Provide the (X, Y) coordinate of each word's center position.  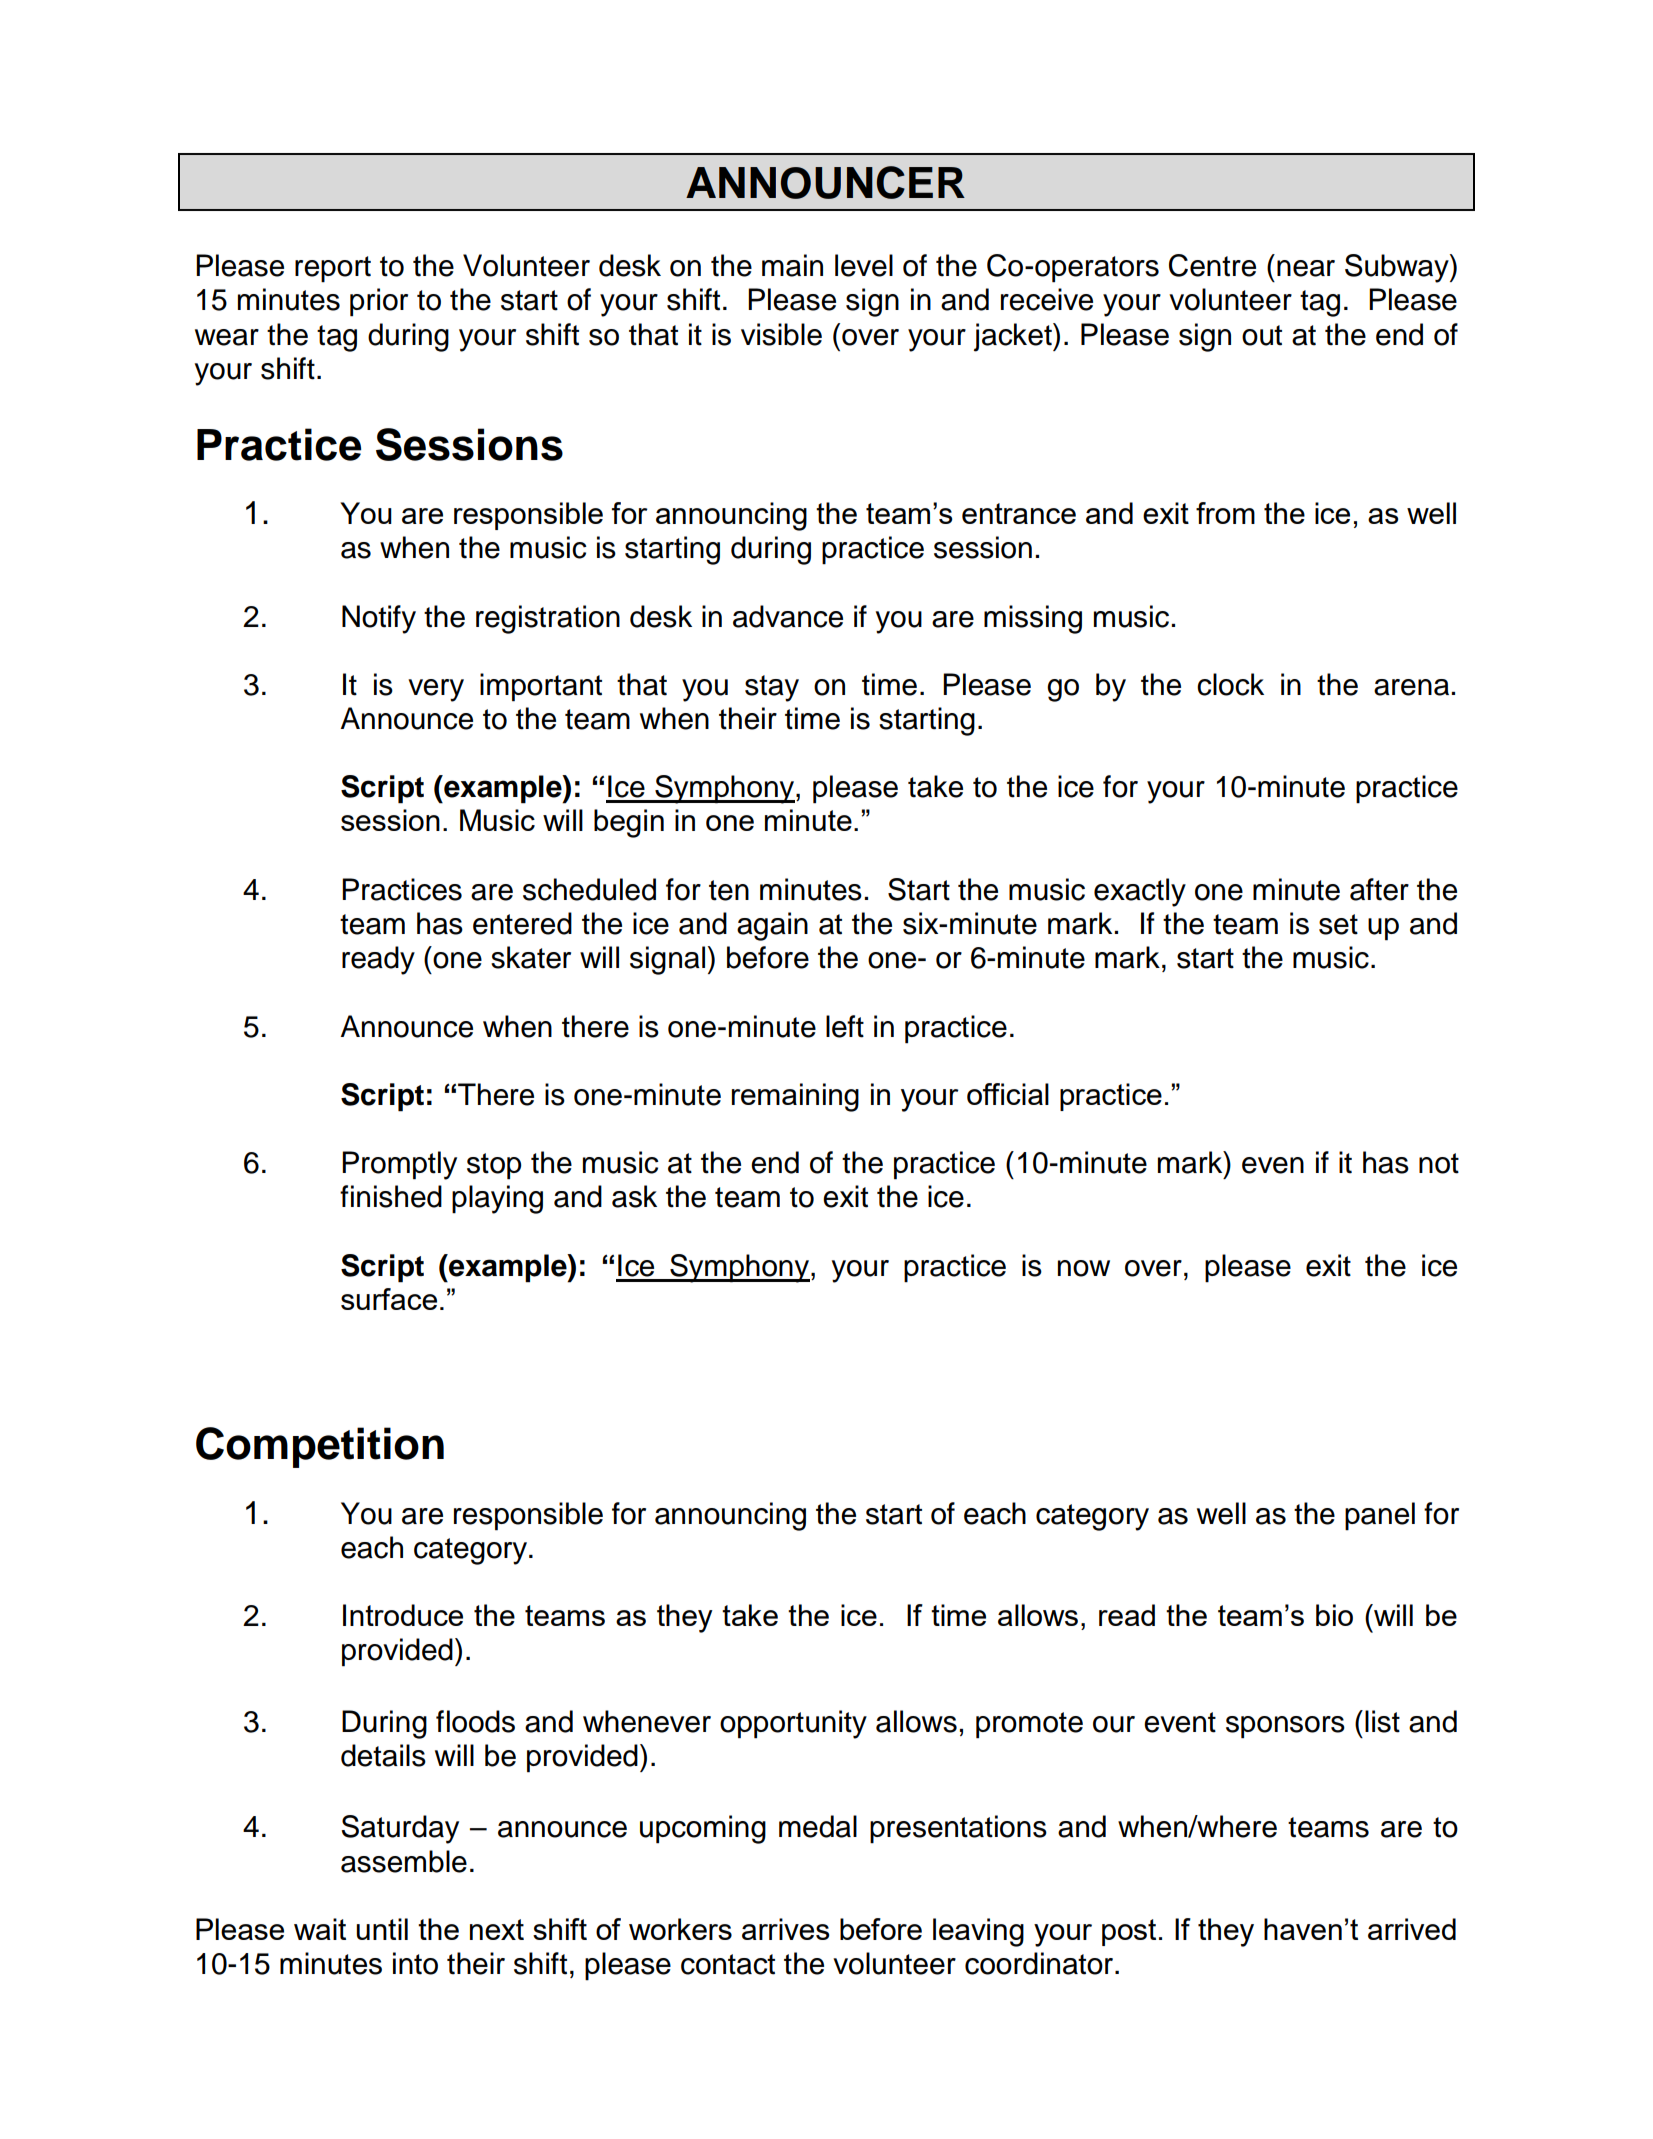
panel (1380, 1516)
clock (1230, 684)
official (1008, 1094)
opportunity (793, 1724)
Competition (320, 1447)
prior (379, 302)
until (382, 1929)
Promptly (399, 1165)
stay (772, 688)
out (1262, 335)
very (436, 690)
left (845, 1026)
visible (781, 334)
